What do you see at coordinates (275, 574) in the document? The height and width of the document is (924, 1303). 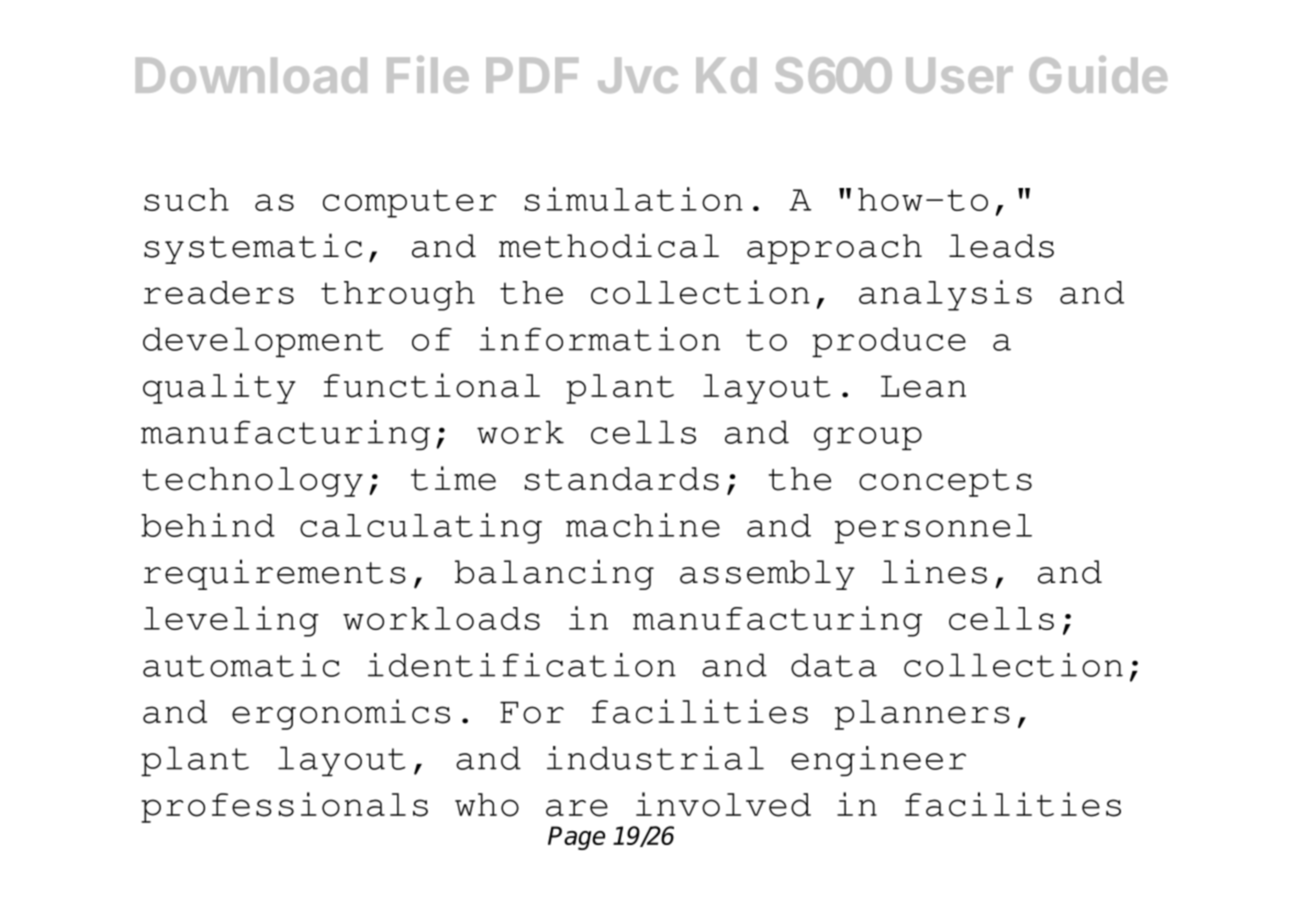 I see `requirements` at bounding box center [275, 574].
